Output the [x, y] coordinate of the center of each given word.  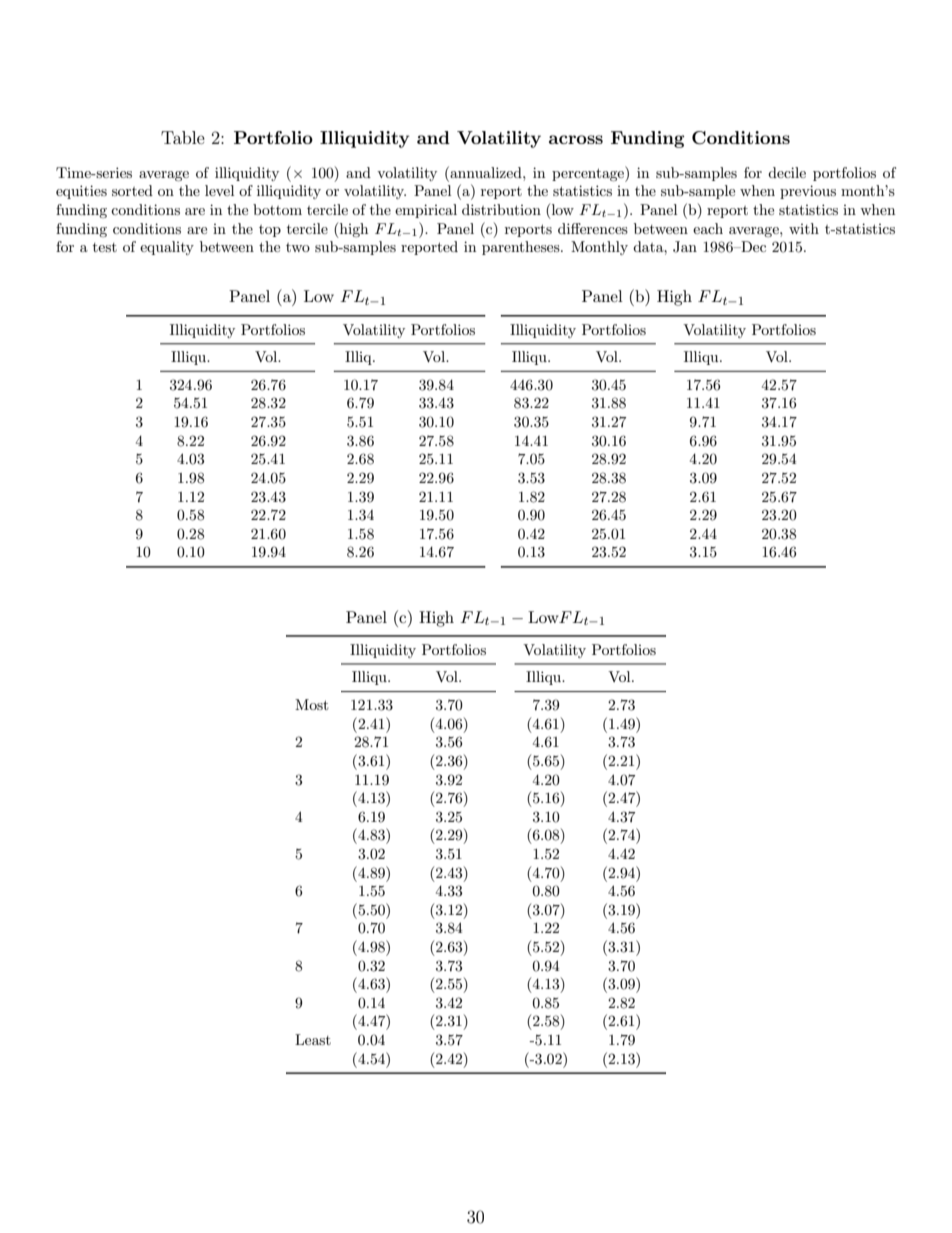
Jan [685, 247]
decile [787, 172]
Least [313, 1039]
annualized [486, 172]
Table [183, 137]
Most [311, 704]
